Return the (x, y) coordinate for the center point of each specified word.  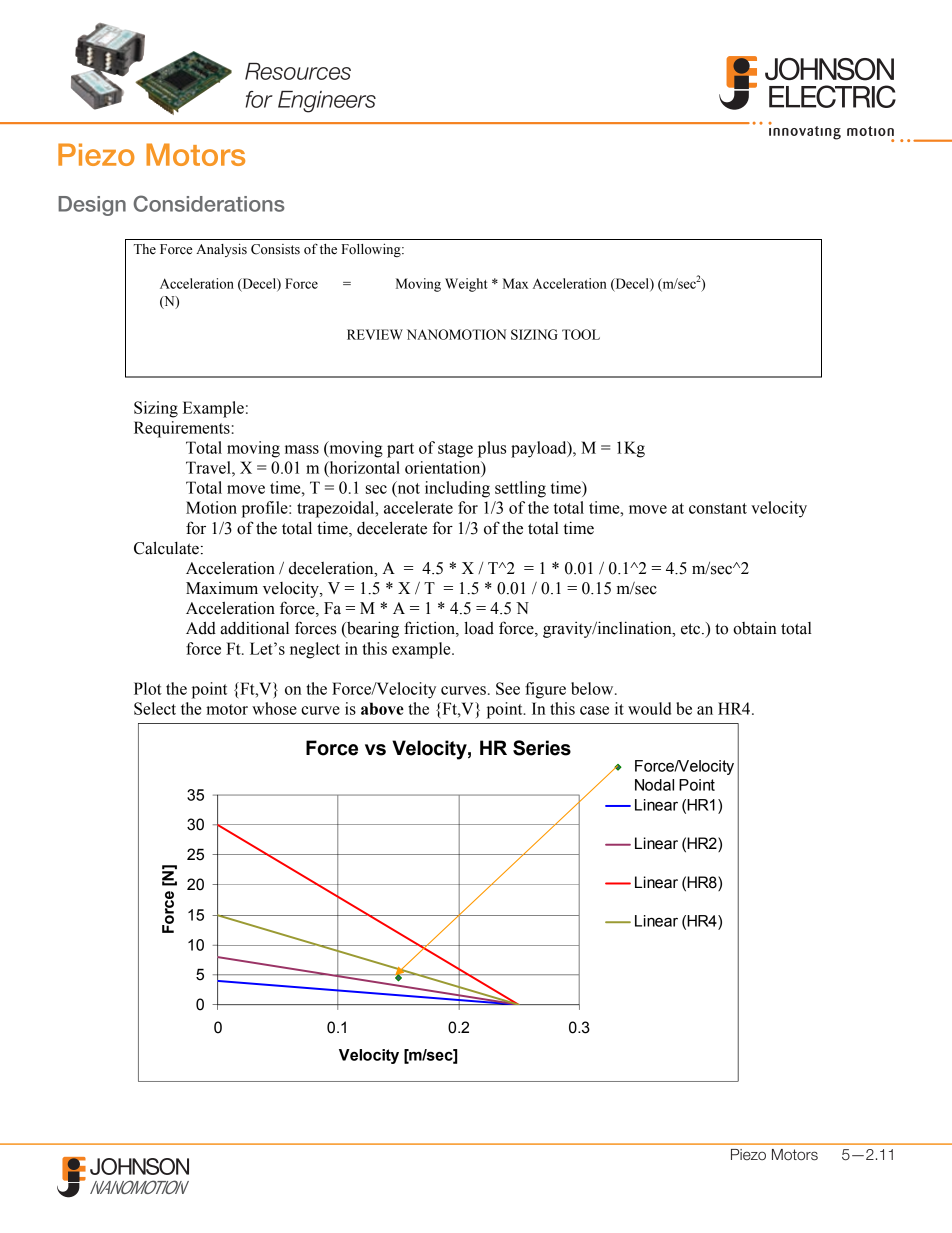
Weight (466, 285)
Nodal (654, 785)
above (382, 708)
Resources (298, 71)
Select (155, 708)
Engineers (327, 102)
